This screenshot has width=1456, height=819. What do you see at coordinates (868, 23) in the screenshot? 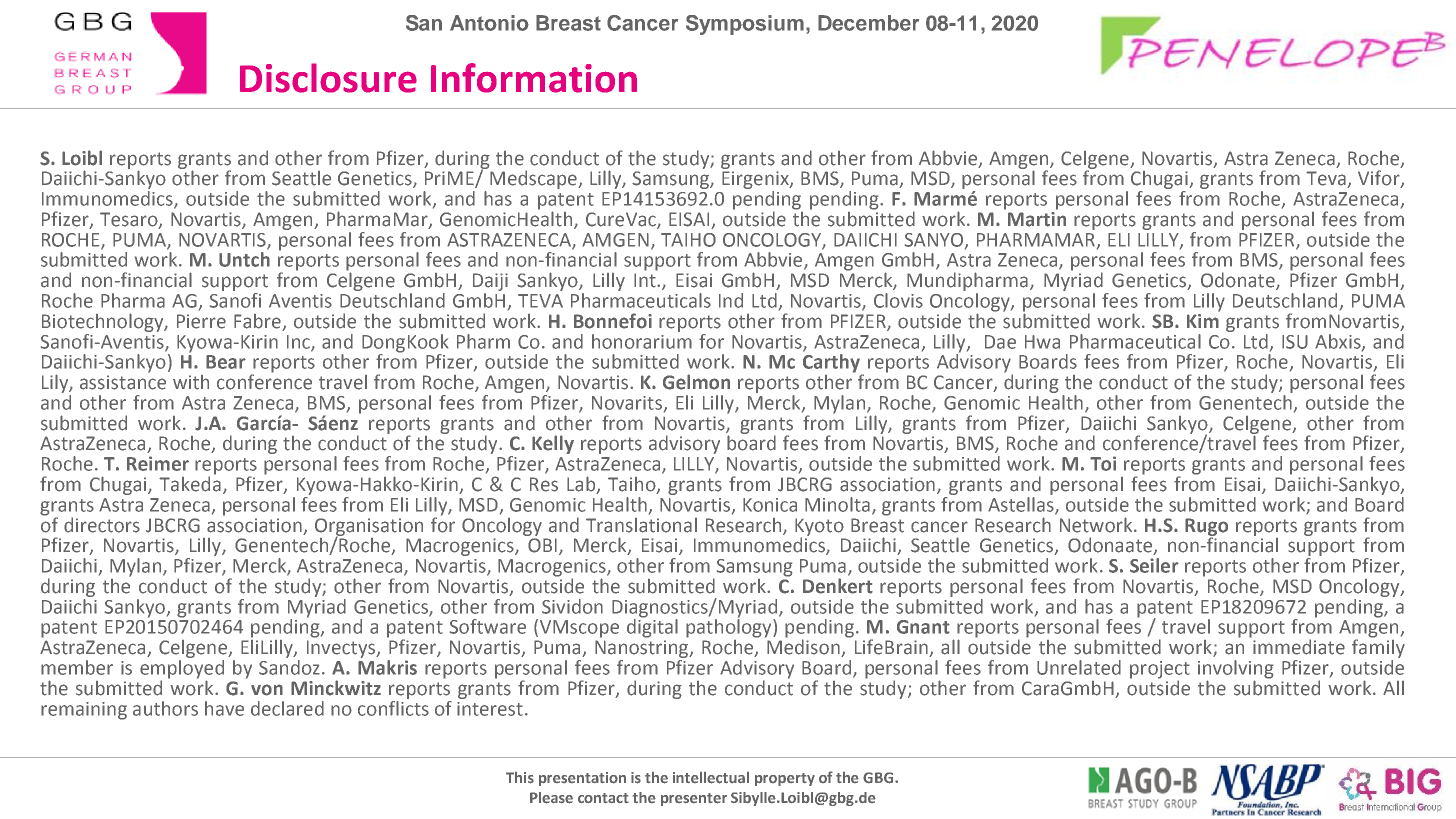
I see `December` at bounding box center [868, 23].
